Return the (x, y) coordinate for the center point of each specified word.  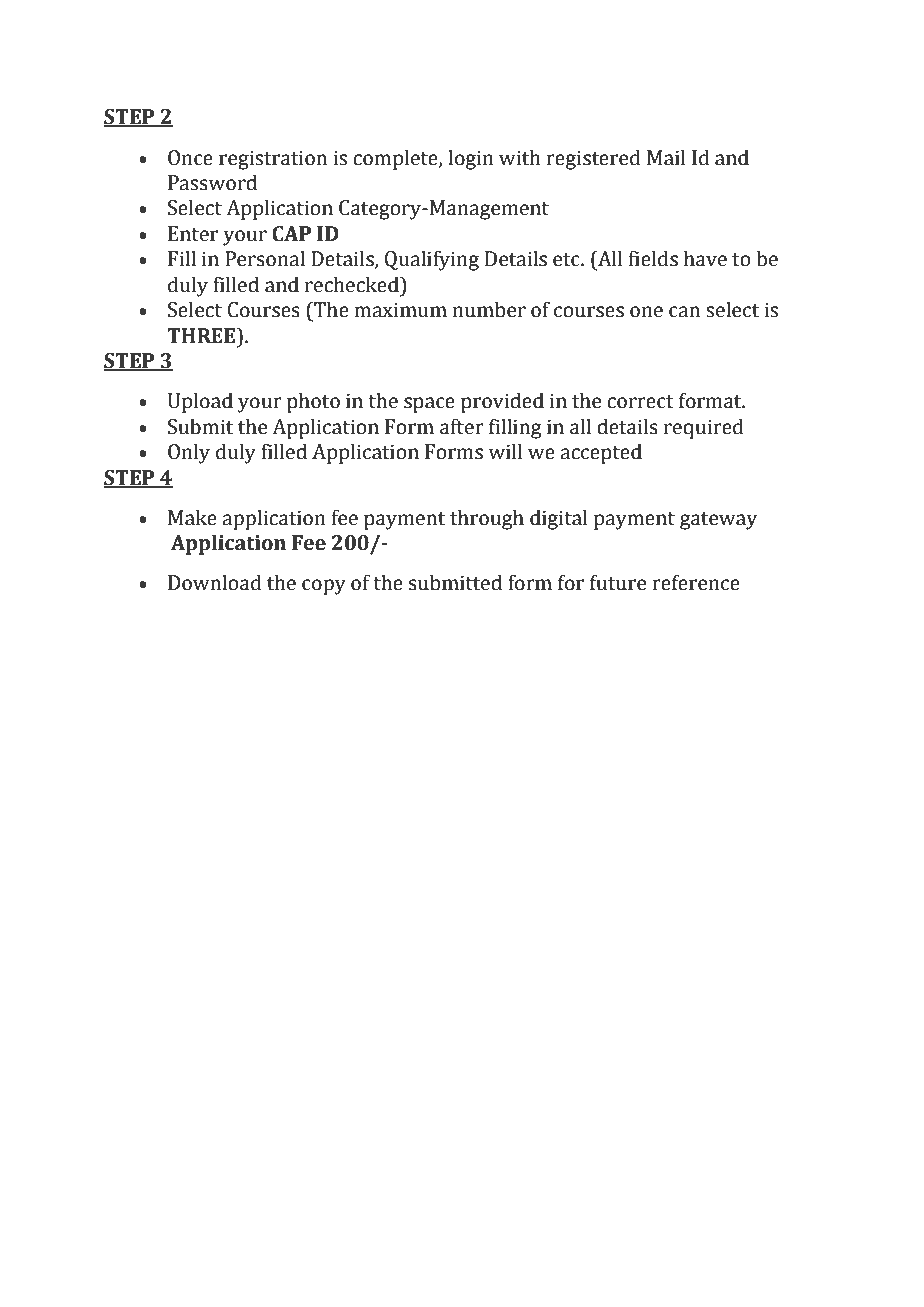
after (462, 426)
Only (189, 453)
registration (273, 160)
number (489, 309)
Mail (666, 157)
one (646, 312)
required (704, 428)
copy (324, 587)
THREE (202, 335)
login (471, 159)
